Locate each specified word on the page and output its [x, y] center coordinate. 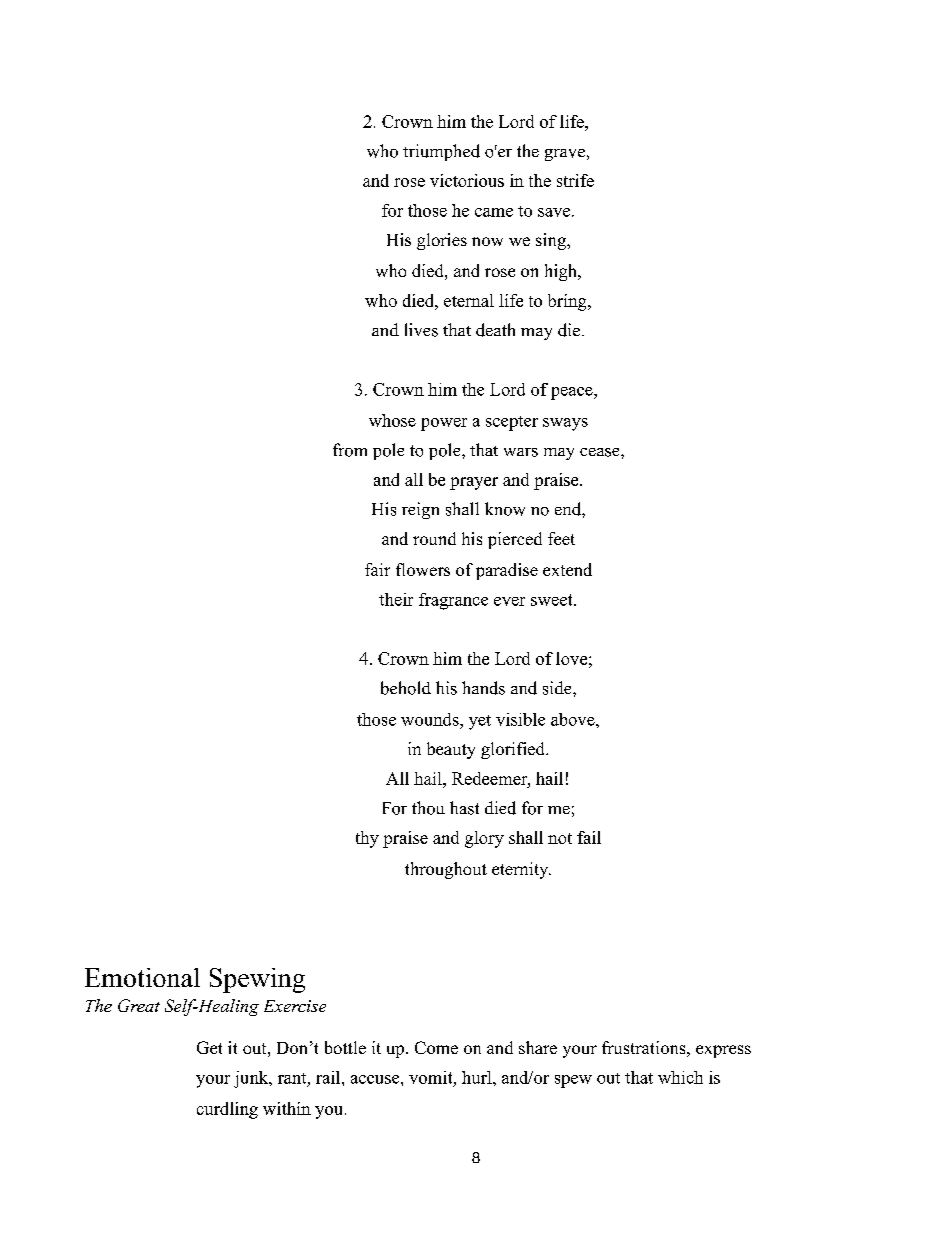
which [680, 1077]
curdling [227, 1110]
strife [575, 180]
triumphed [441, 152]
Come [436, 1047]
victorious [467, 180]
